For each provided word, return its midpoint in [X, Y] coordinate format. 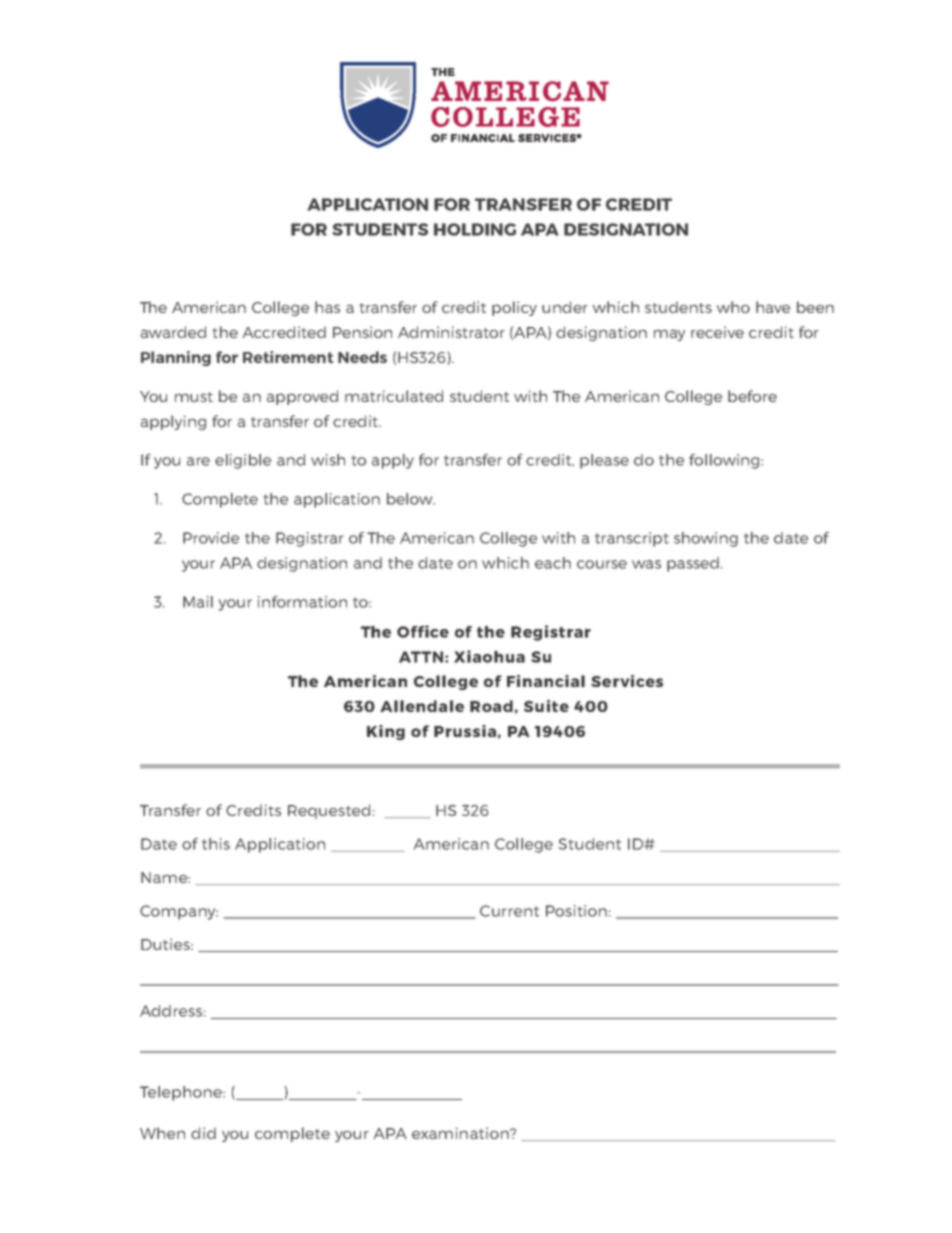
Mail [198, 602]
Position [576, 911]
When [162, 1133]
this [216, 844]
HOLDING [475, 229]
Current [509, 911]
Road [491, 706]
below [411, 499]
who [733, 307]
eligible [243, 461]
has [327, 307]
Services [627, 681]
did [203, 1133]
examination [461, 1133]
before [752, 396]
